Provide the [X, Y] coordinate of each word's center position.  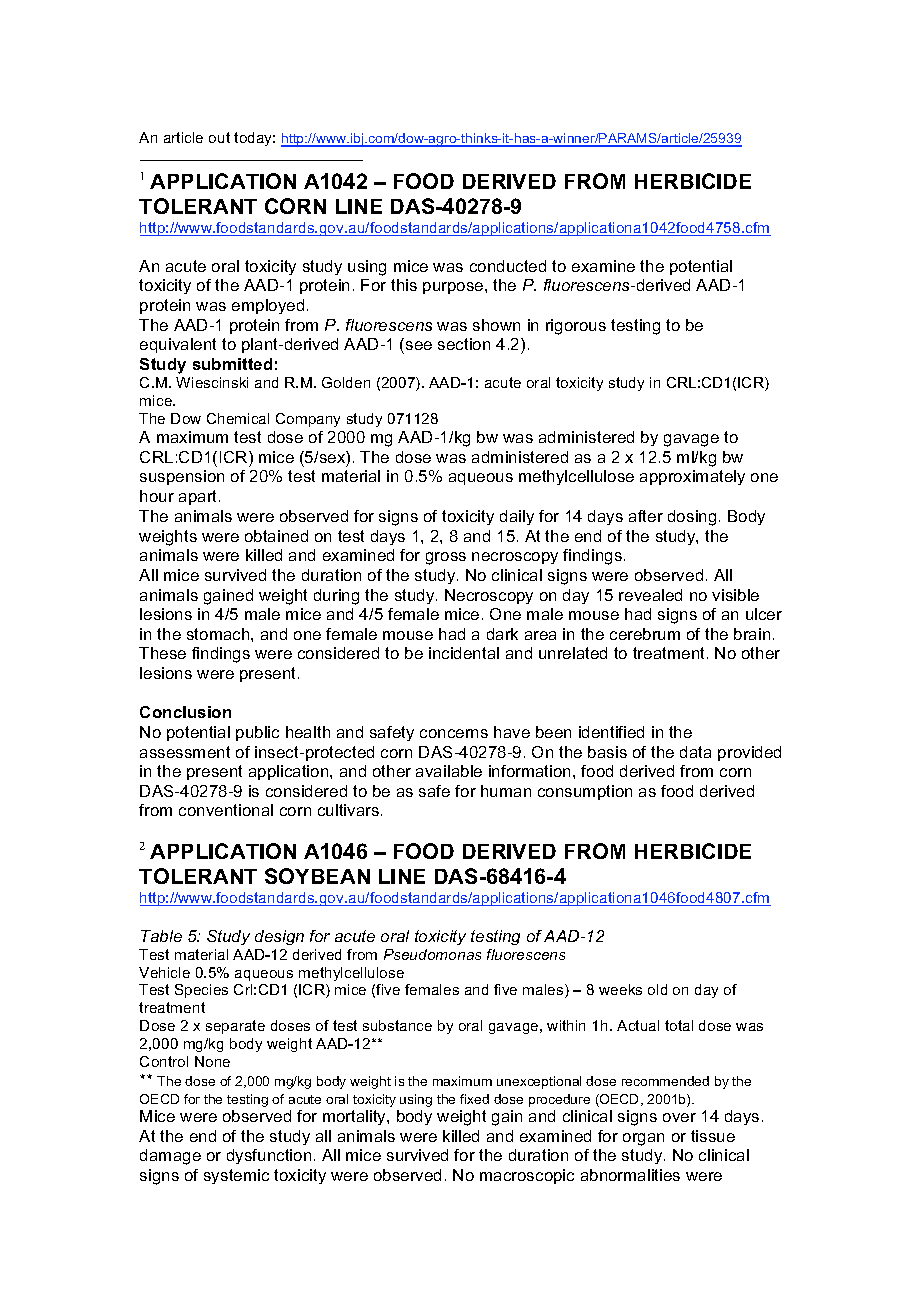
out [219, 137]
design [279, 937]
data [695, 752]
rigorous [576, 327]
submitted [232, 364]
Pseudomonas [432, 954]
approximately [692, 477]
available [449, 771]
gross [446, 558]
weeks [620, 989]
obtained [276, 536]
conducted [508, 266]
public [257, 733]
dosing [692, 518]
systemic [236, 1176]
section [464, 344]
